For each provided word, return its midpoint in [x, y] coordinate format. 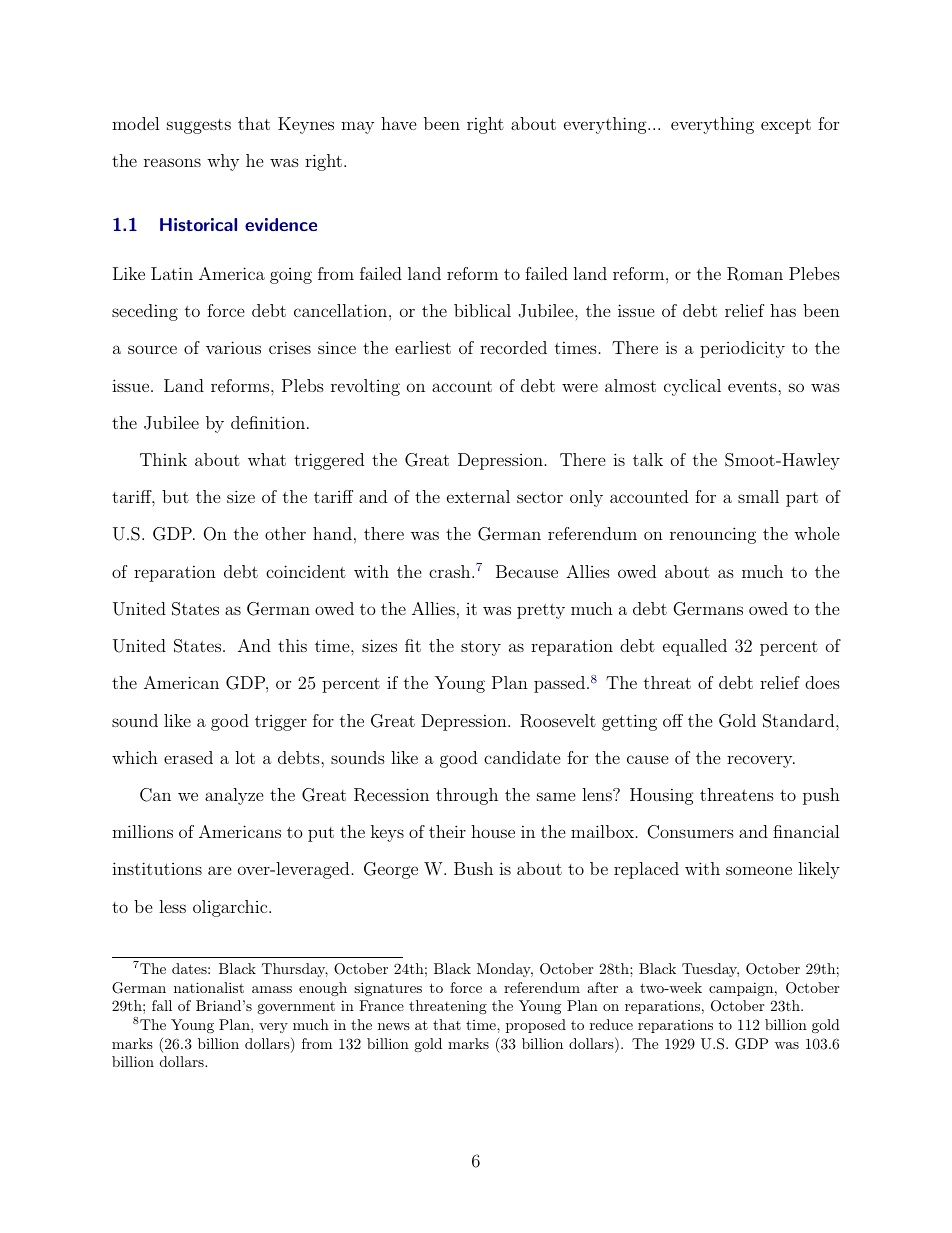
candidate [522, 757]
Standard [800, 721]
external [478, 496]
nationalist [209, 987]
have [399, 123]
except [786, 126]
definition [269, 422]
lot [245, 757]
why [223, 162]
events [753, 386]
